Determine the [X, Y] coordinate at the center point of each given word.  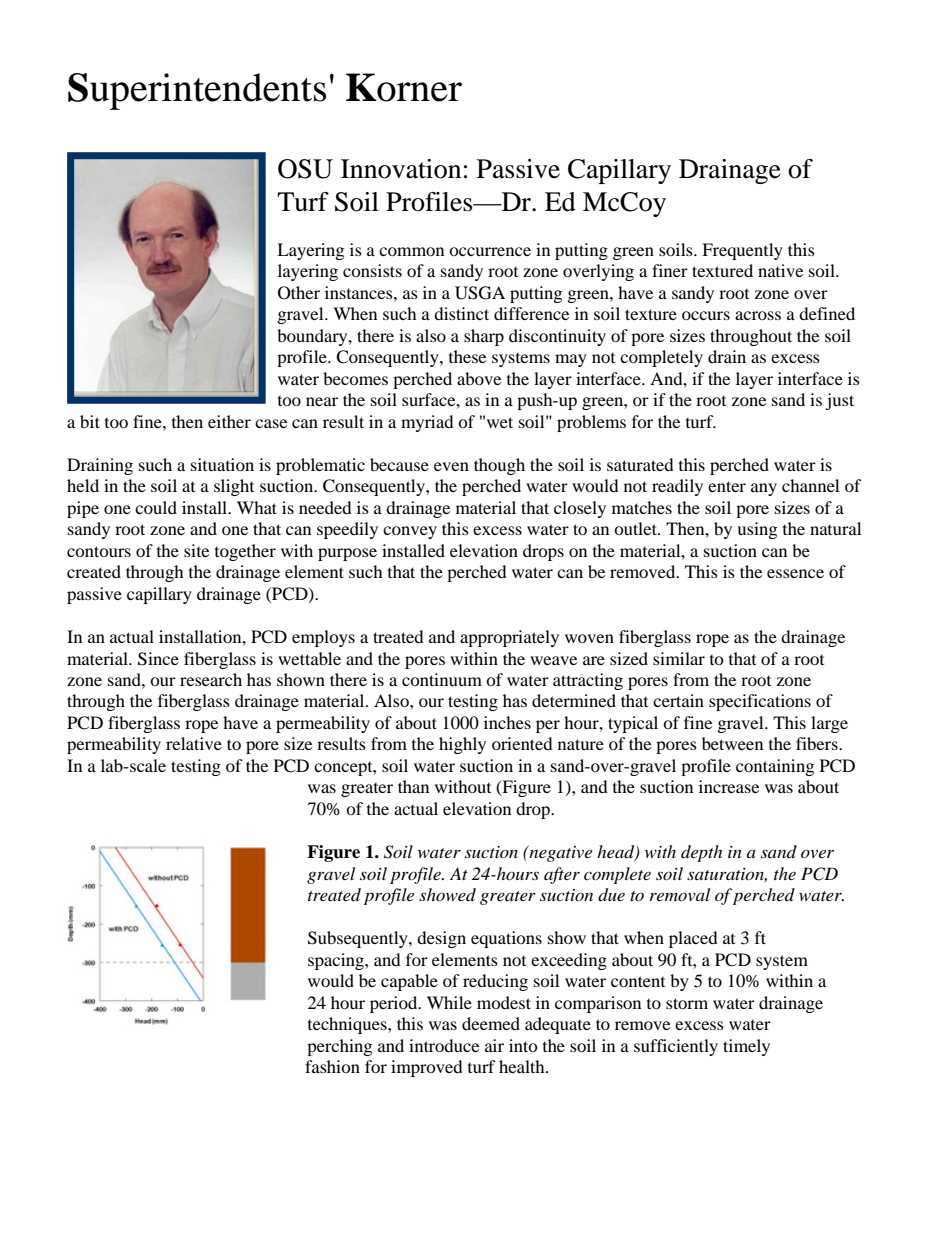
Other [299, 293]
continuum [442, 679]
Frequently [742, 251]
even [451, 466]
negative [559, 854]
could [156, 507]
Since [158, 659]
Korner [404, 87]
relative [194, 743]
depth [701, 853]
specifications [760, 702]
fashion [332, 1066]
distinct [461, 313]
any [764, 489]
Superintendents [197, 91]
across [758, 315]
